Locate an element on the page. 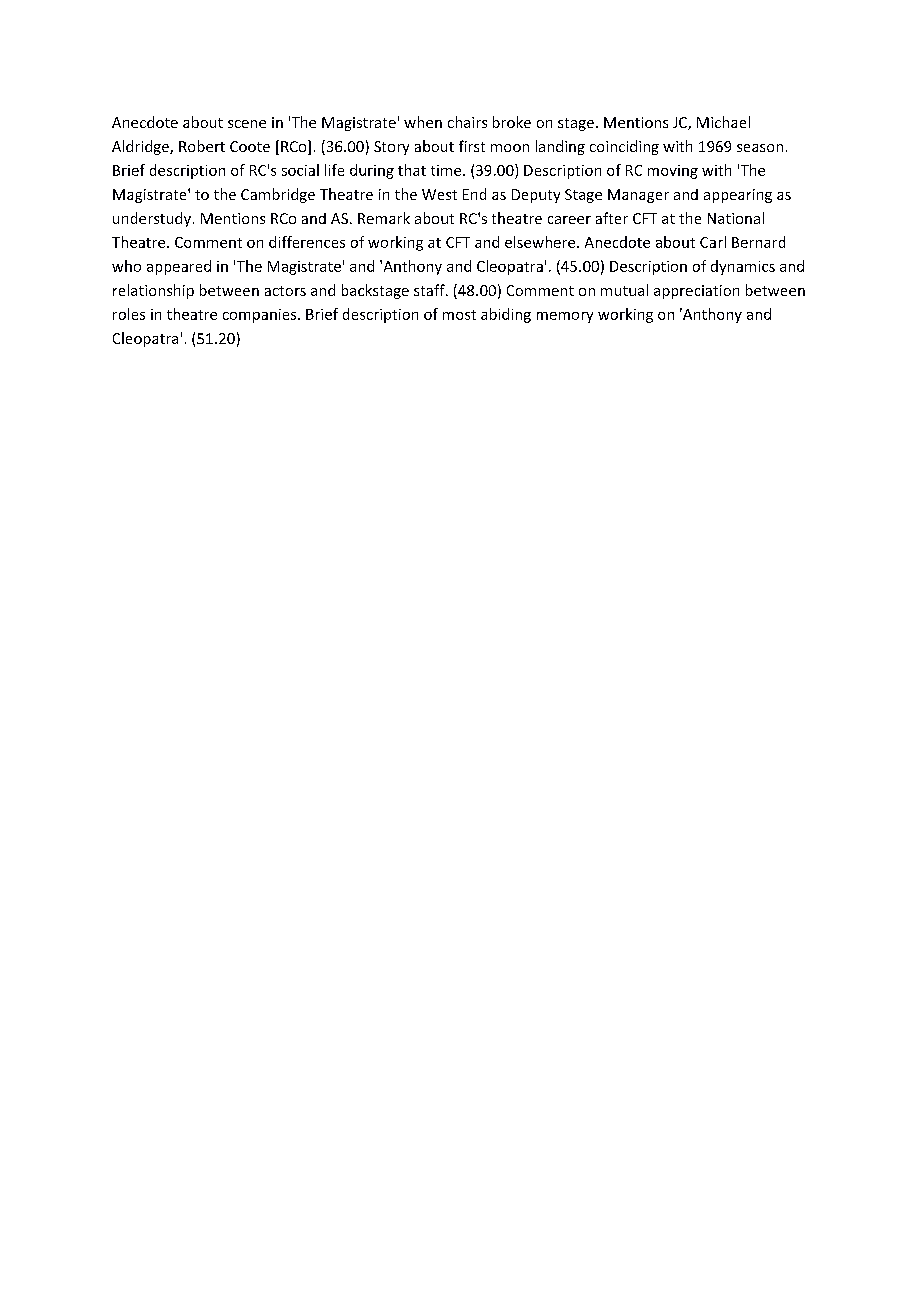 This page has width=924, height=1308. Carl is located at coordinates (713, 242).
